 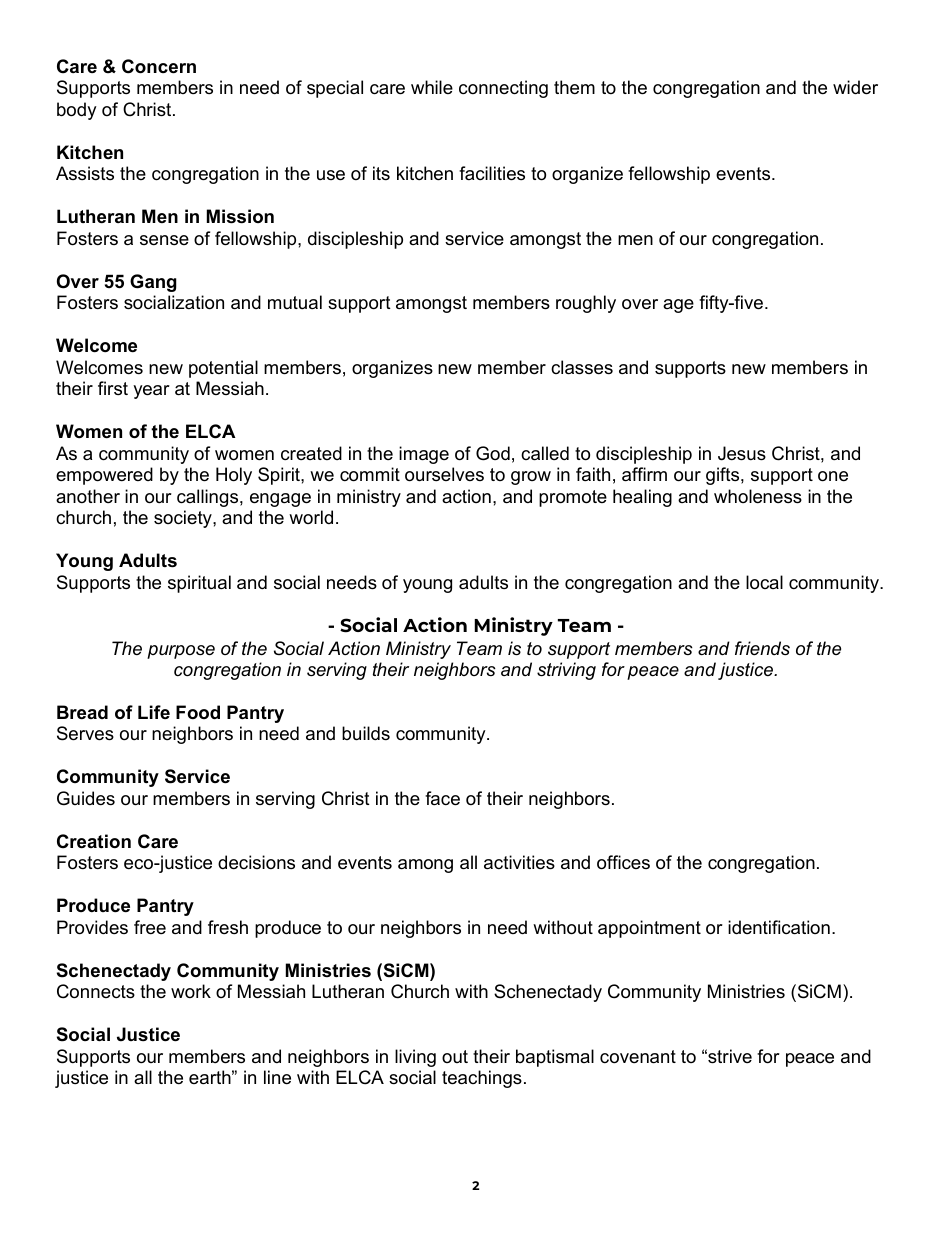 What do you see at coordinates (191, 991) in the screenshot?
I see `work` at bounding box center [191, 991].
